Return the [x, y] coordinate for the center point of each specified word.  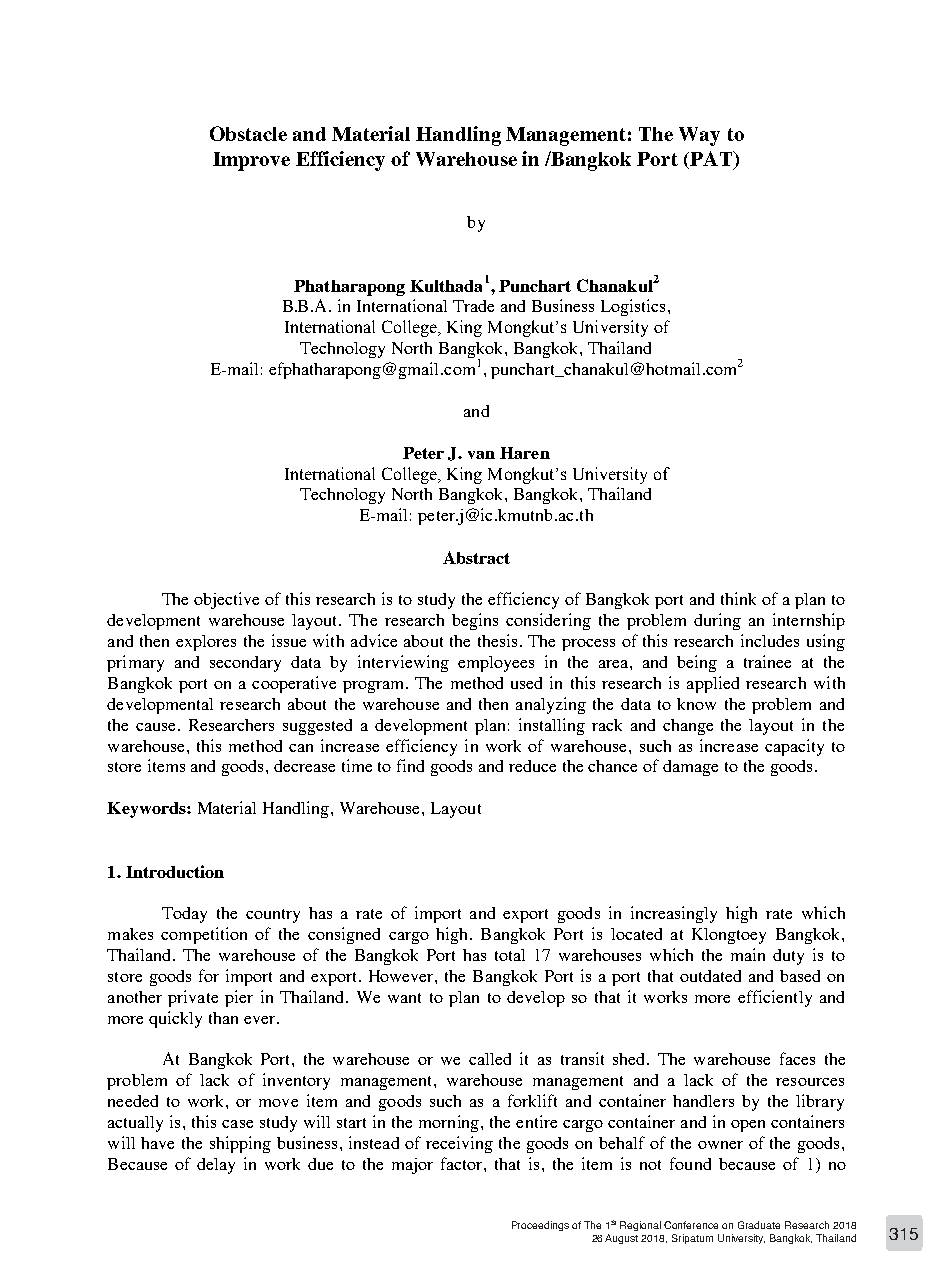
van [481, 455]
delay [216, 1166]
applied [713, 684]
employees [496, 664]
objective [226, 600]
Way [699, 136]
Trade [473, 306]
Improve [251, 161]
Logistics [633, 307]
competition [204, 935]
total [510, 955]
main [748, 954]
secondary [245, 664]
